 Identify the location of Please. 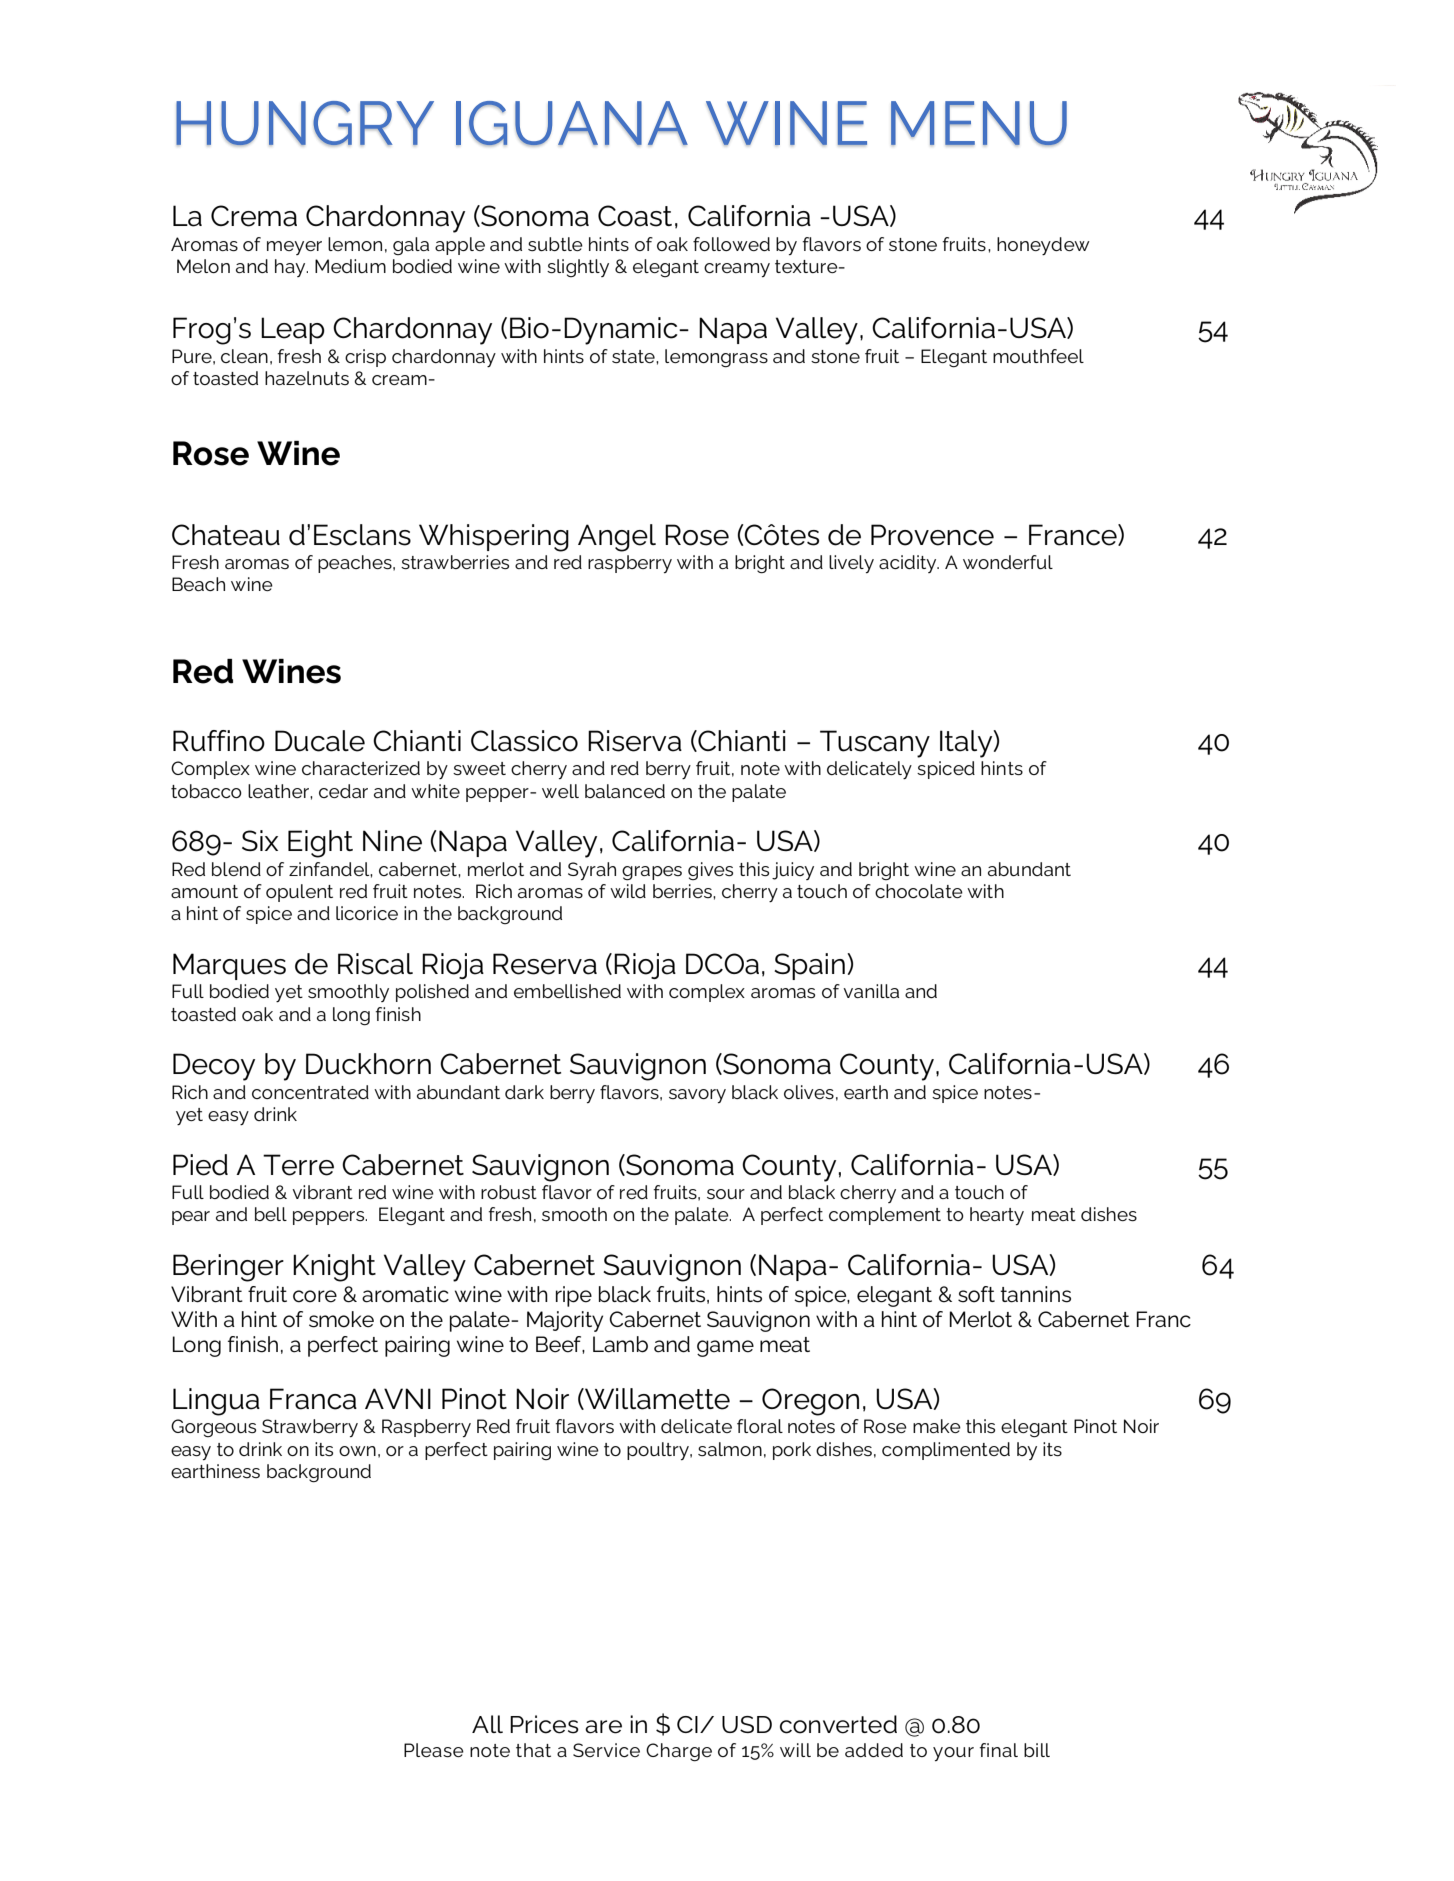
(434, 1750).
